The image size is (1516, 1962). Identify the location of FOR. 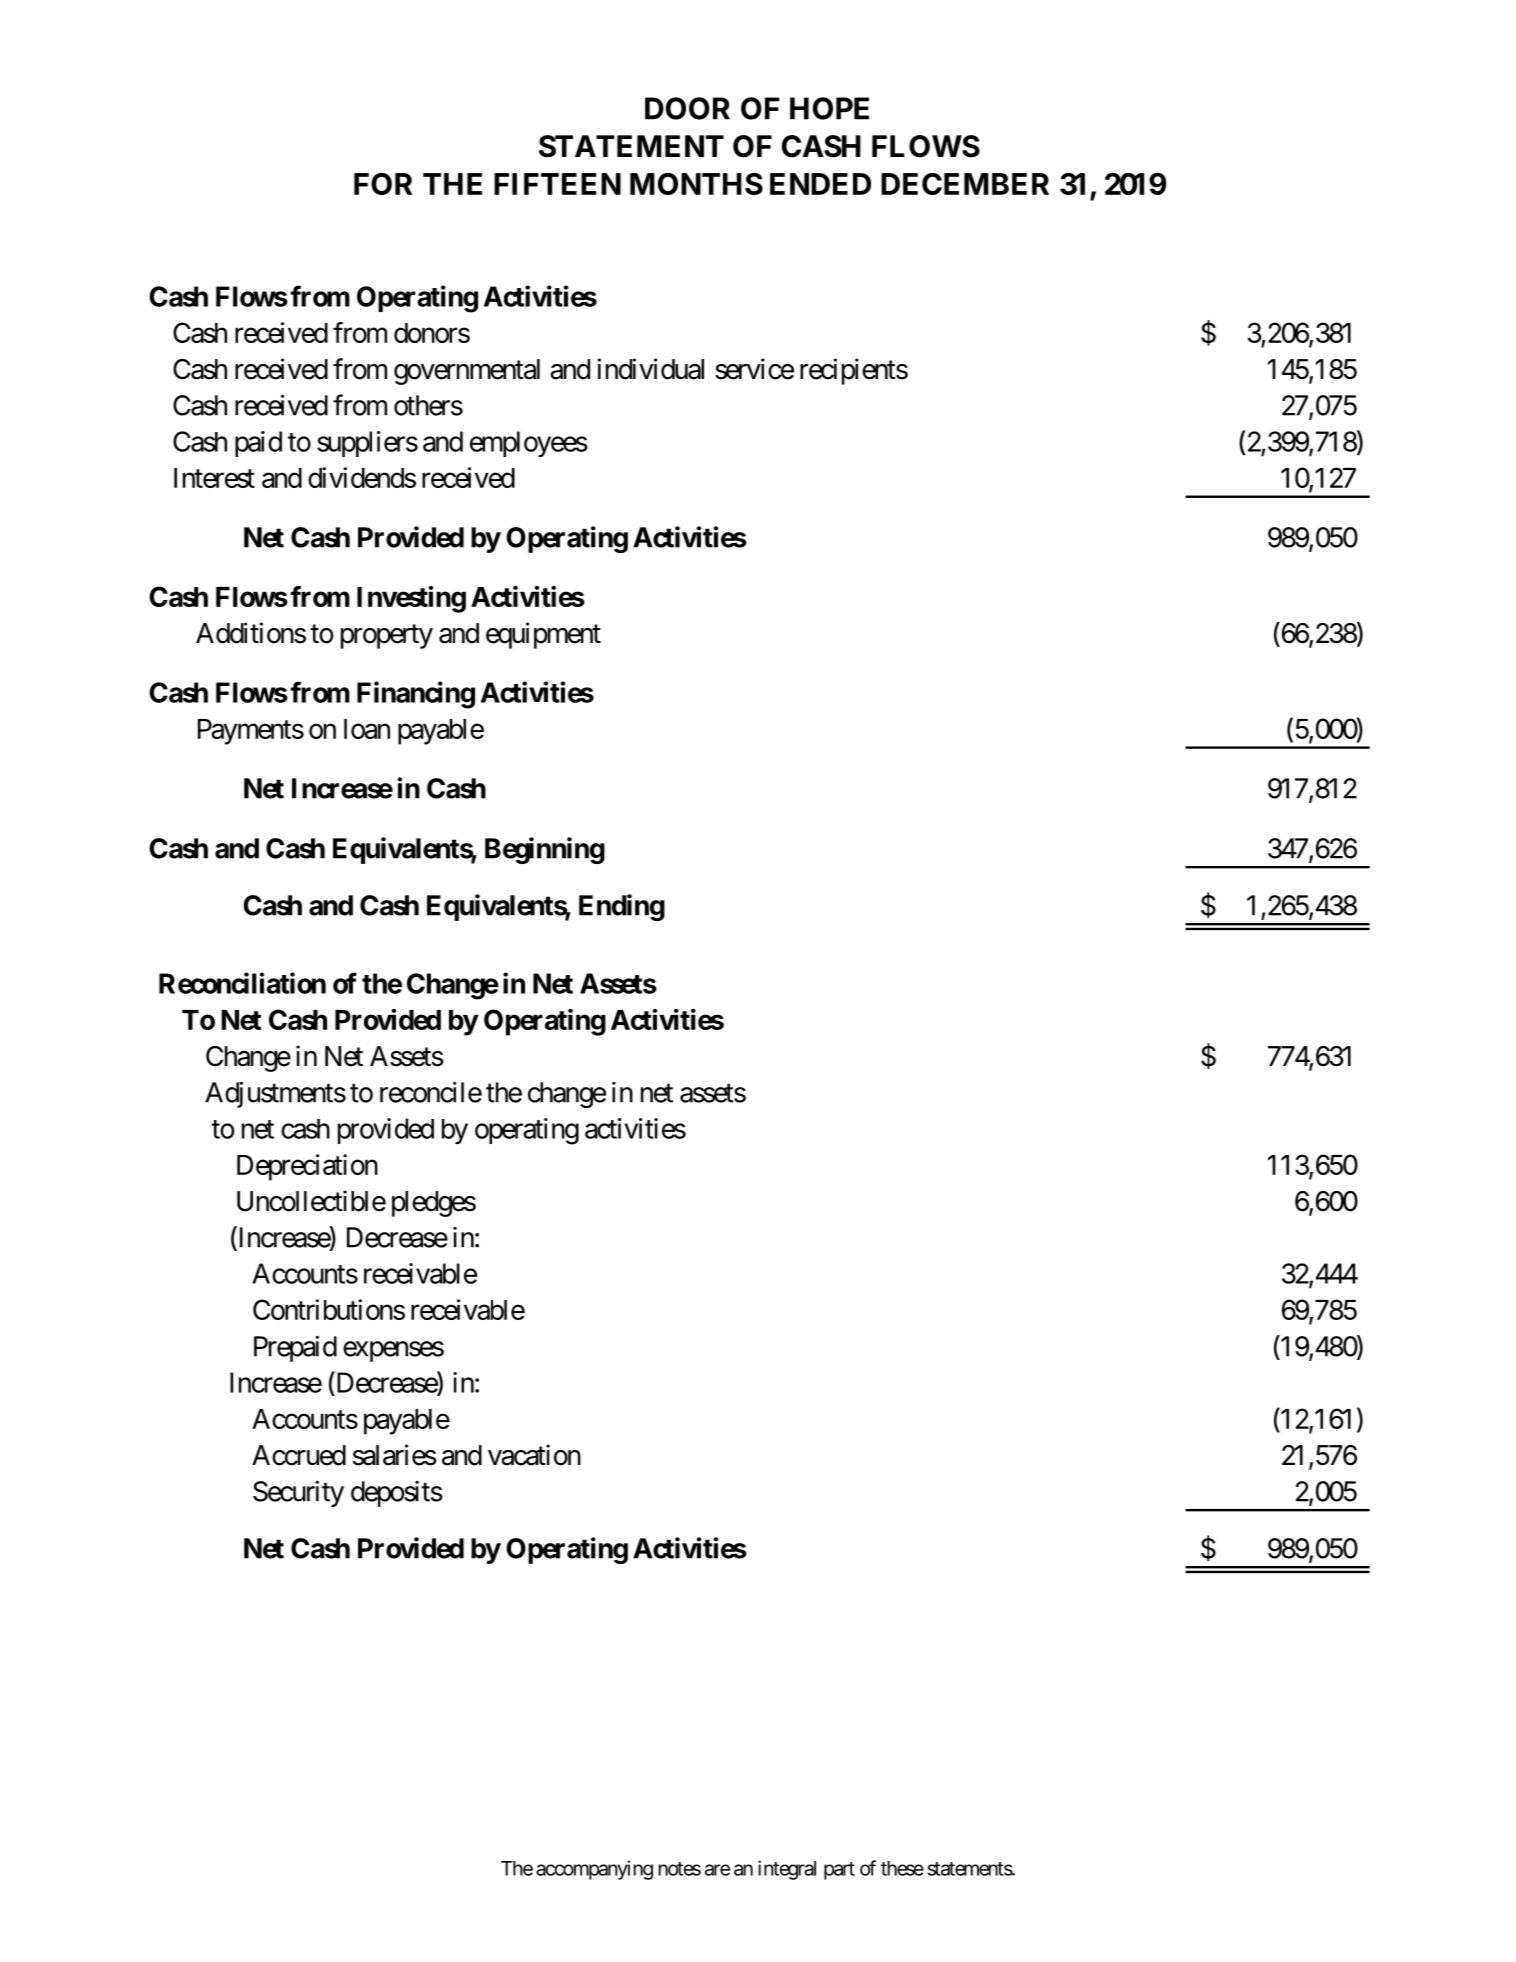
(383, 184).
